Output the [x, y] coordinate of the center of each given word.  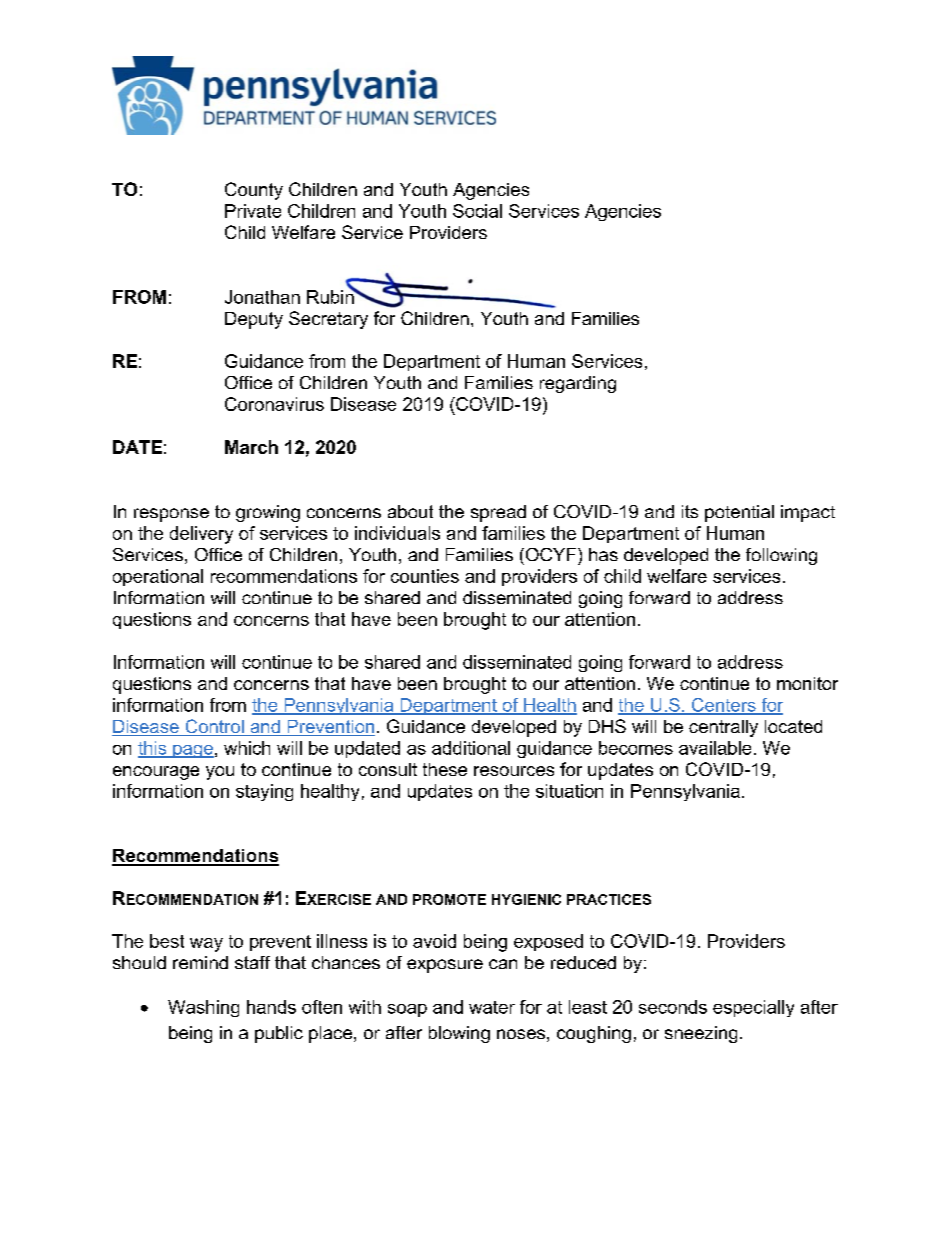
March [251, 447]
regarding [578, 384]
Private [253, 211]
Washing [203, 1008]
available [715, 748]
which [247, 748]
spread [498, 513]
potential [739, 513]
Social [477, 211]
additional [471, 748]
